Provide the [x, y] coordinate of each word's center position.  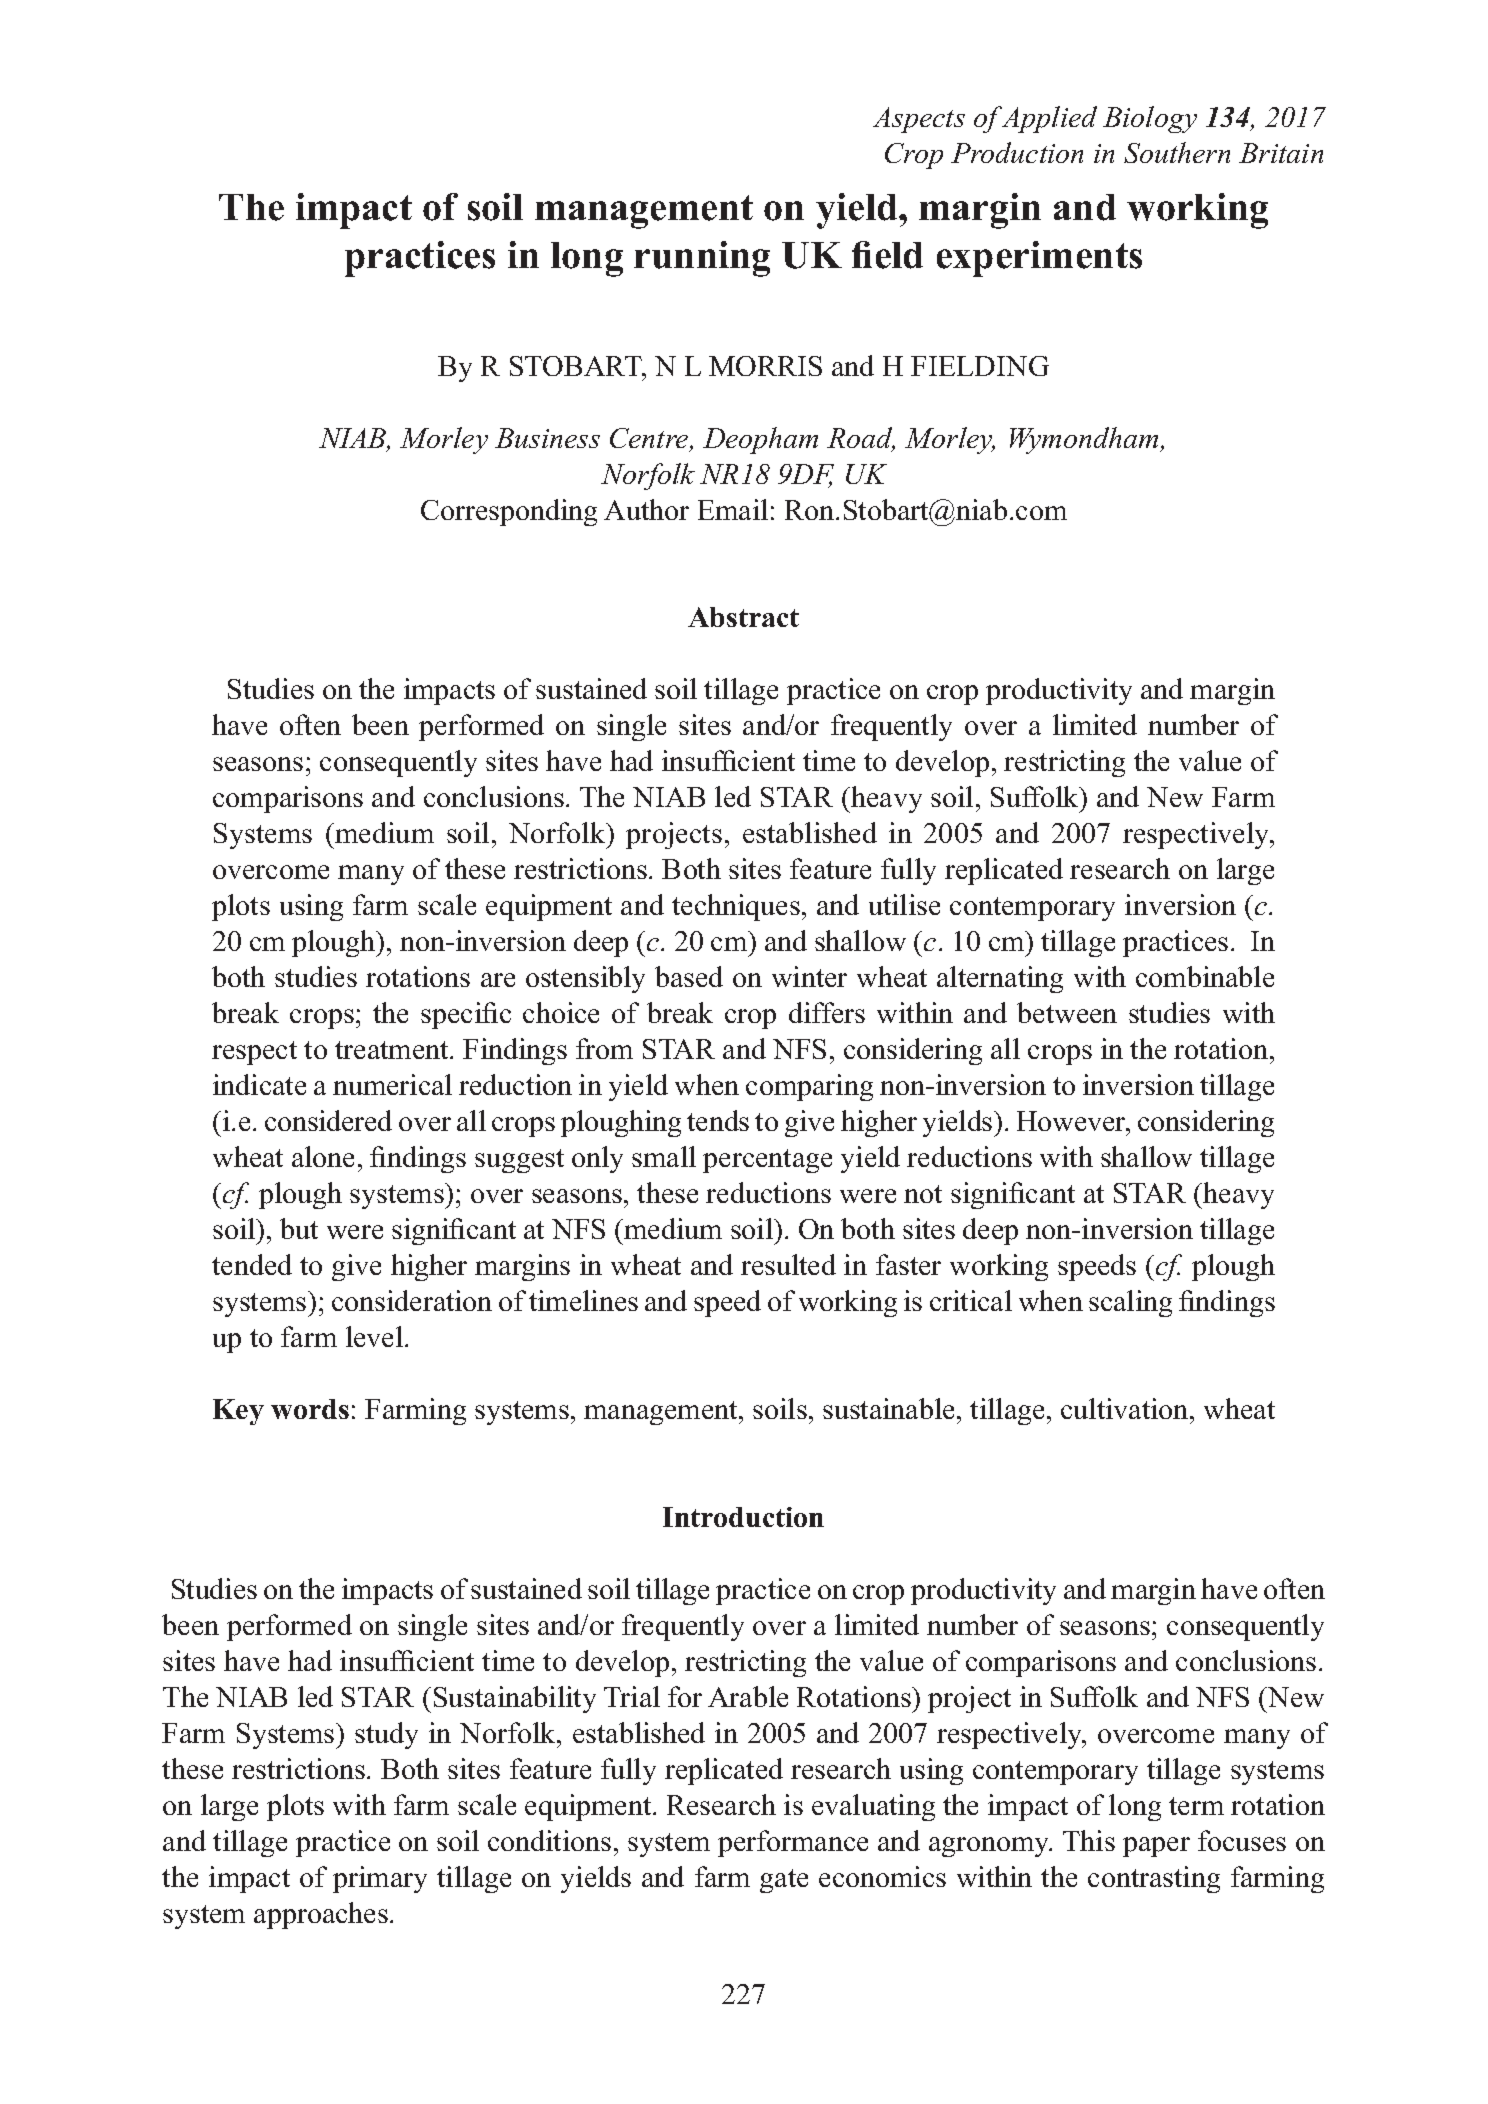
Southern [1177, 152]
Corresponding [509, 512]
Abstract [743, 617]
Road [861, 439]
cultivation [1126, 1408]
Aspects [919, 120]
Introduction [743, 1517]
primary [380, 1879]
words [310, 1409]
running [702, 259]
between [1067, 1012]
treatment [393, 1050]
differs [827, 1012]
